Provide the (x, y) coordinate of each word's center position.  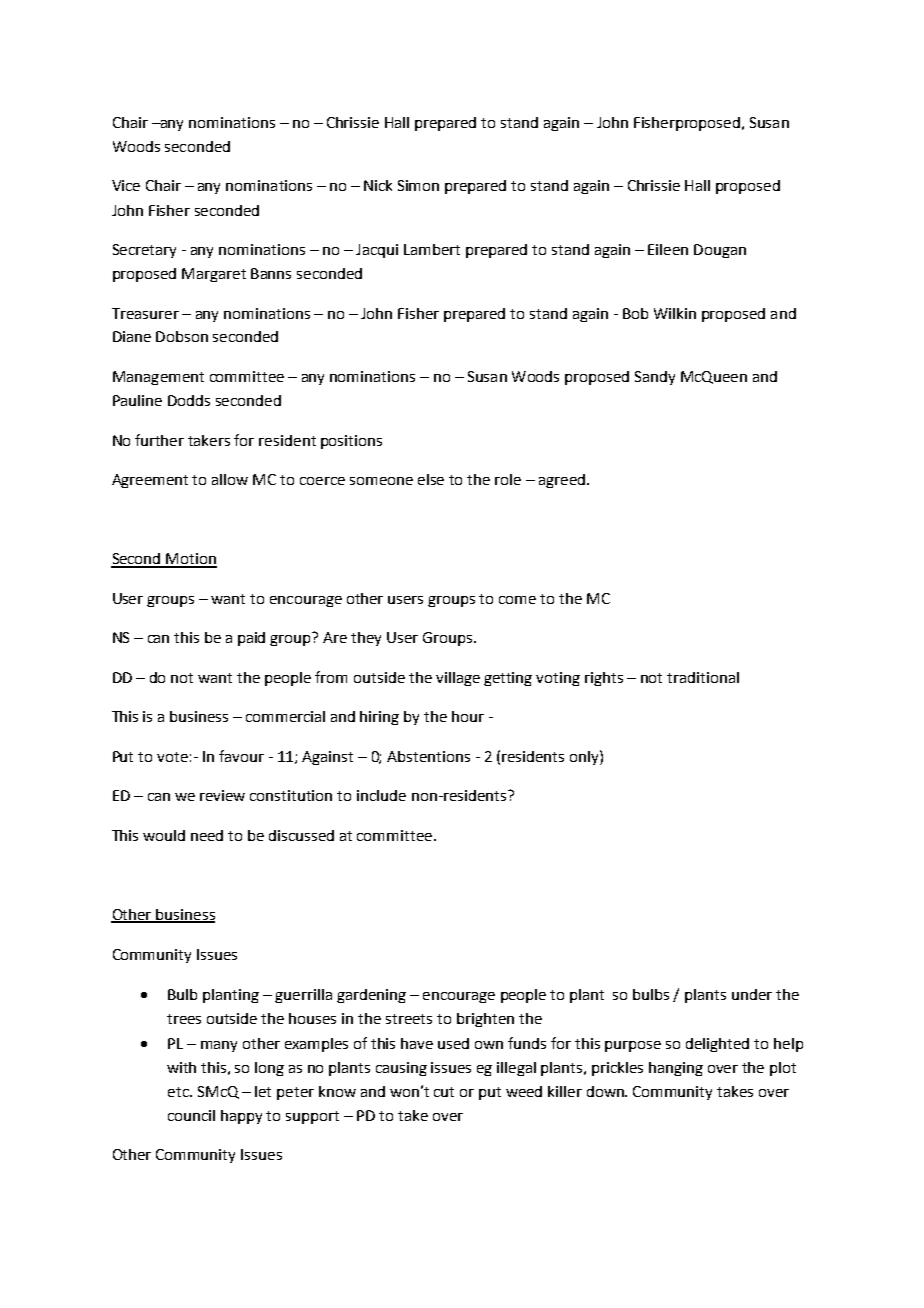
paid (251, 639)
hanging (676, 1069)
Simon (418, 185)
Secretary (144, 251)
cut (444, 1092)
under (752, 994)
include (381, 795)
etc (179, 1092)
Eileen (668, 249)
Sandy (655, 378)
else (431, 479)
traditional (703, 677)
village (458, 679)
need (207, 835)
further (159, 440)
